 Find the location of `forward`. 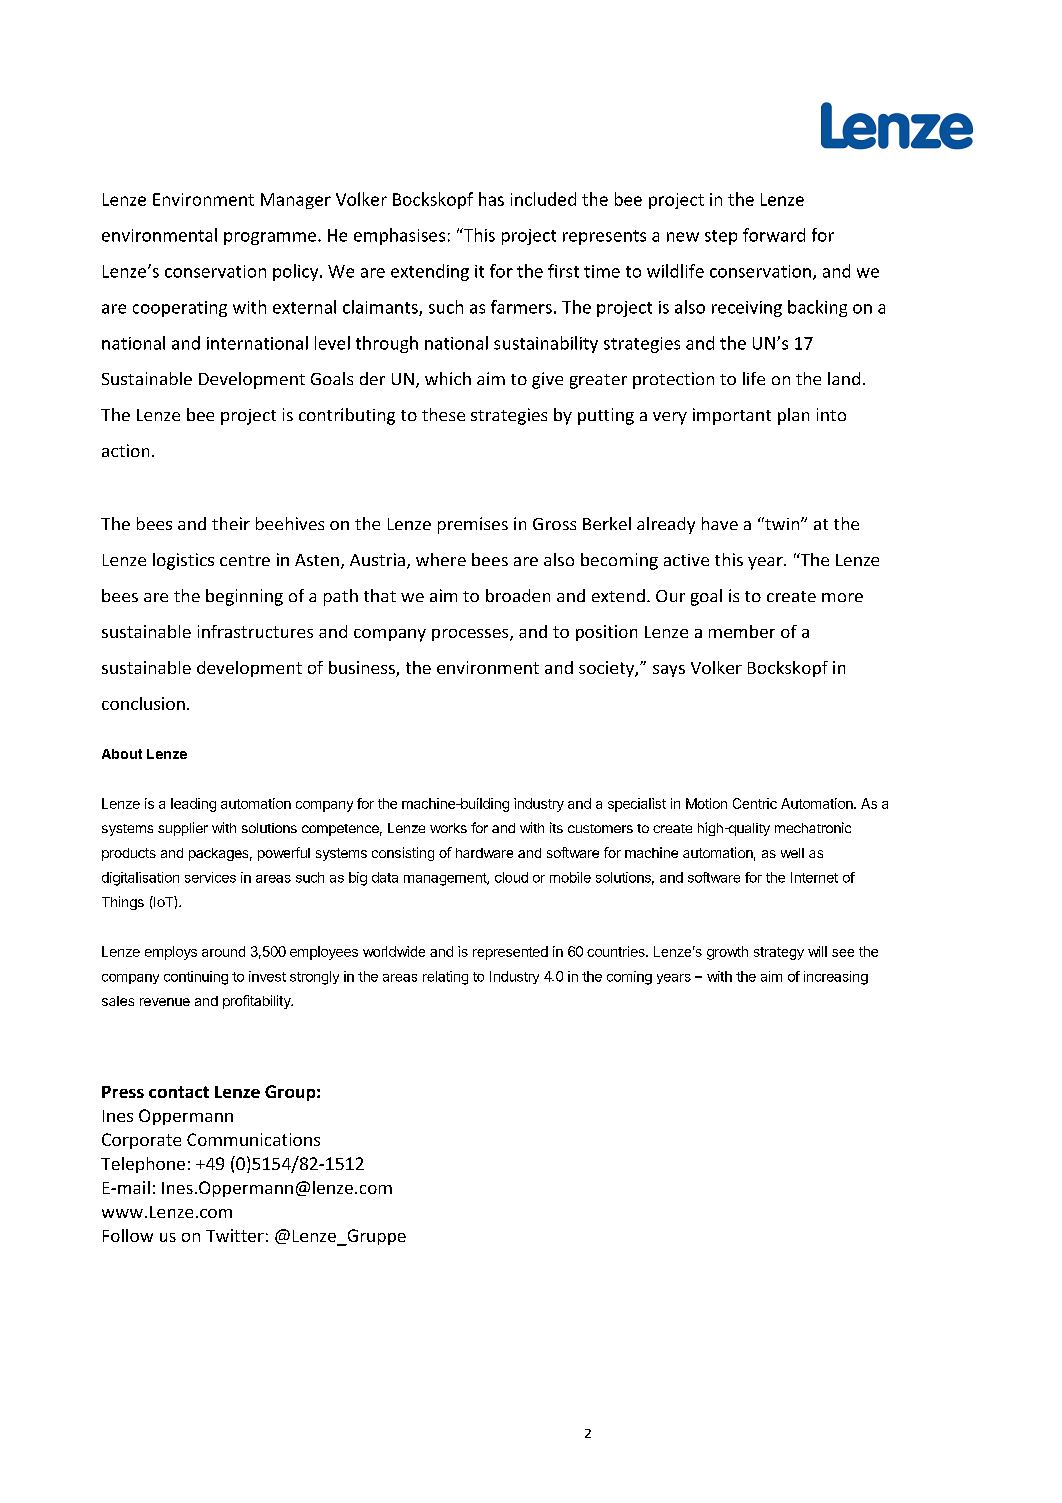

forward is located at coordinates (774, 235).
